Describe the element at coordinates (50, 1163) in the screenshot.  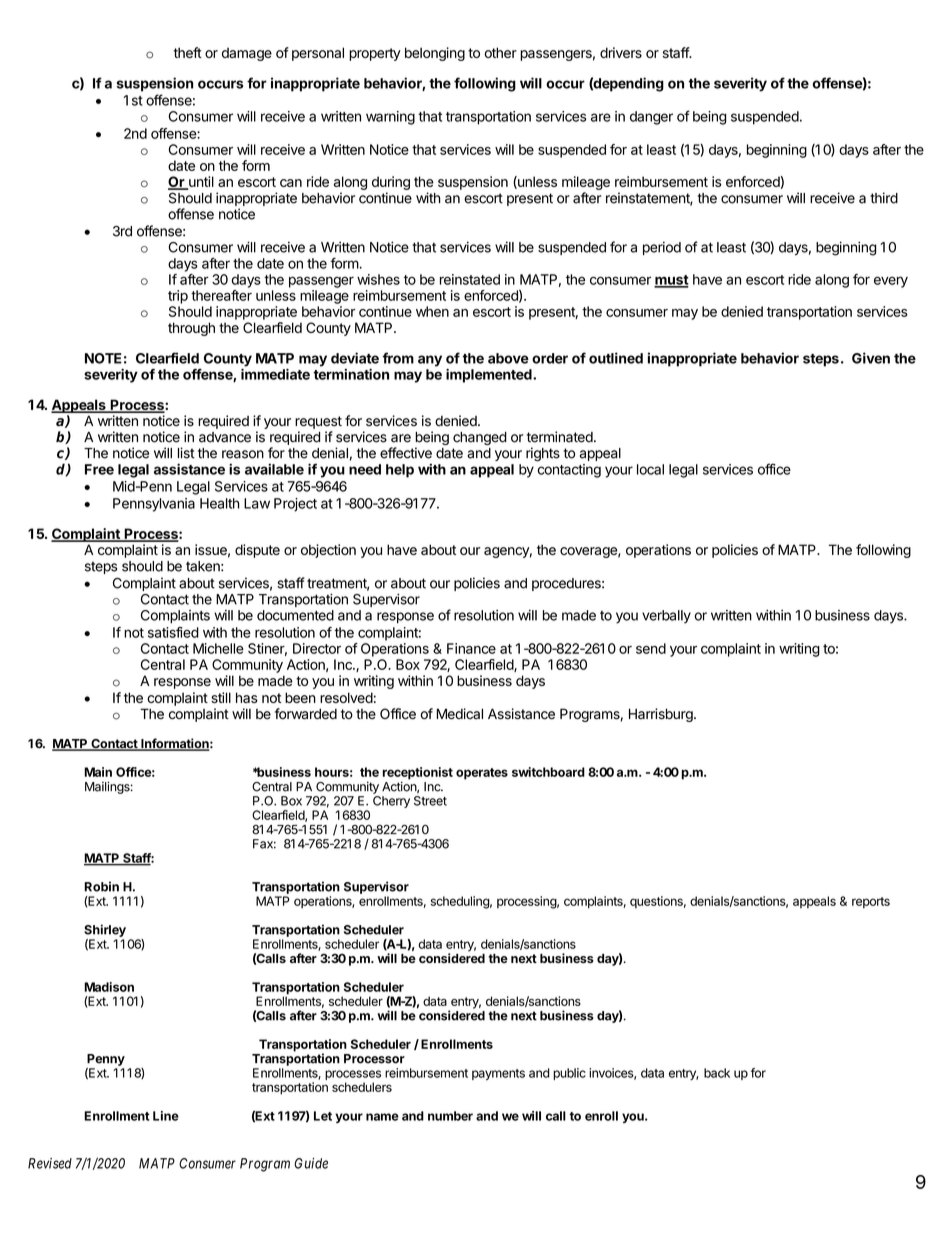
I see `Revised` at that location.
